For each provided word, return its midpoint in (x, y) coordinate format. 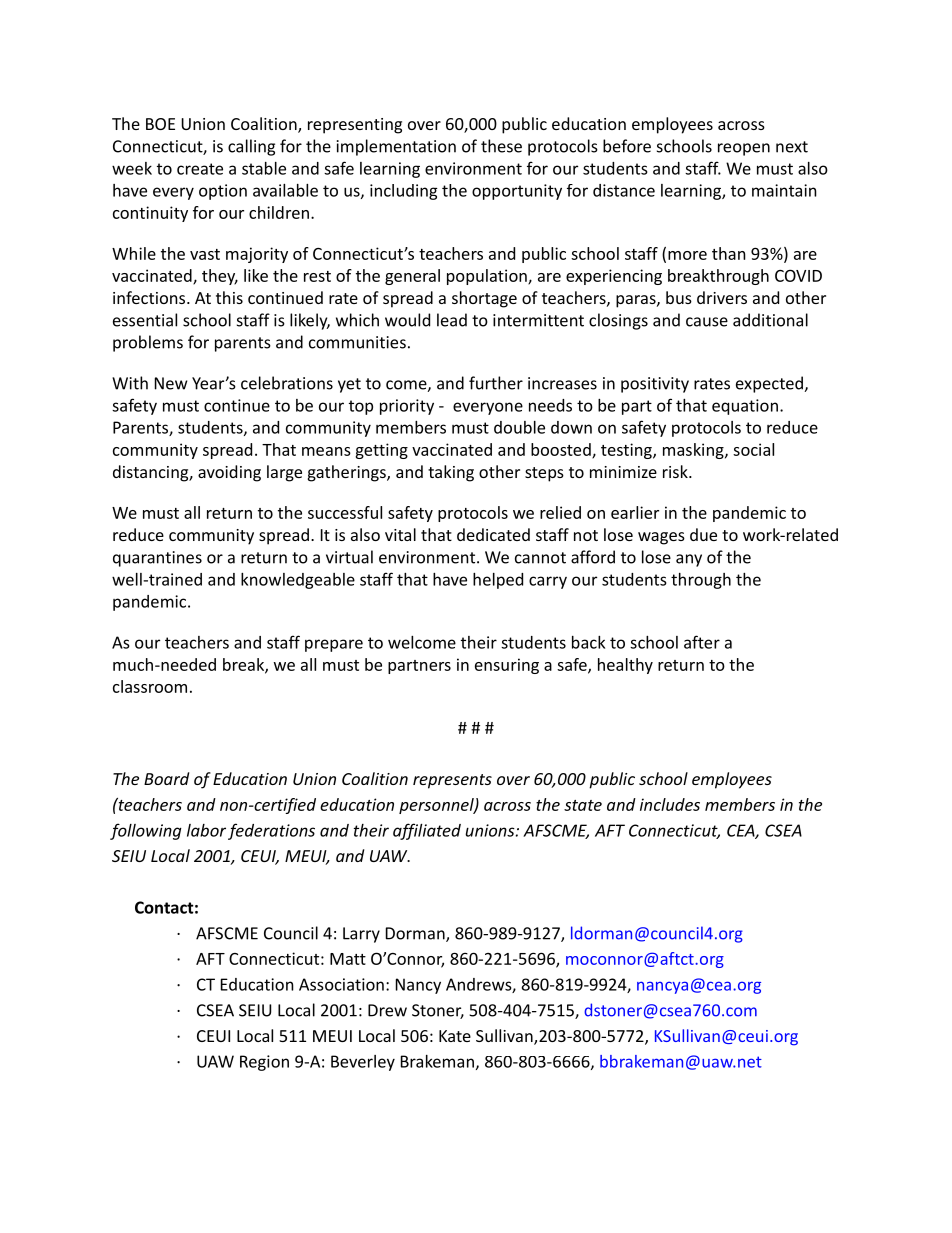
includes (670, 804)
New (171, 383)
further (496, 383)
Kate (455, 1036)
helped (498, 581)
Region (264, 1063)
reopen (744, 149)
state (583, 805)
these (501, 146)
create (200, 169)
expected (770, 384)
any (689, 560)
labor (206, 830)
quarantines (157, 559)
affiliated (427, 831)
